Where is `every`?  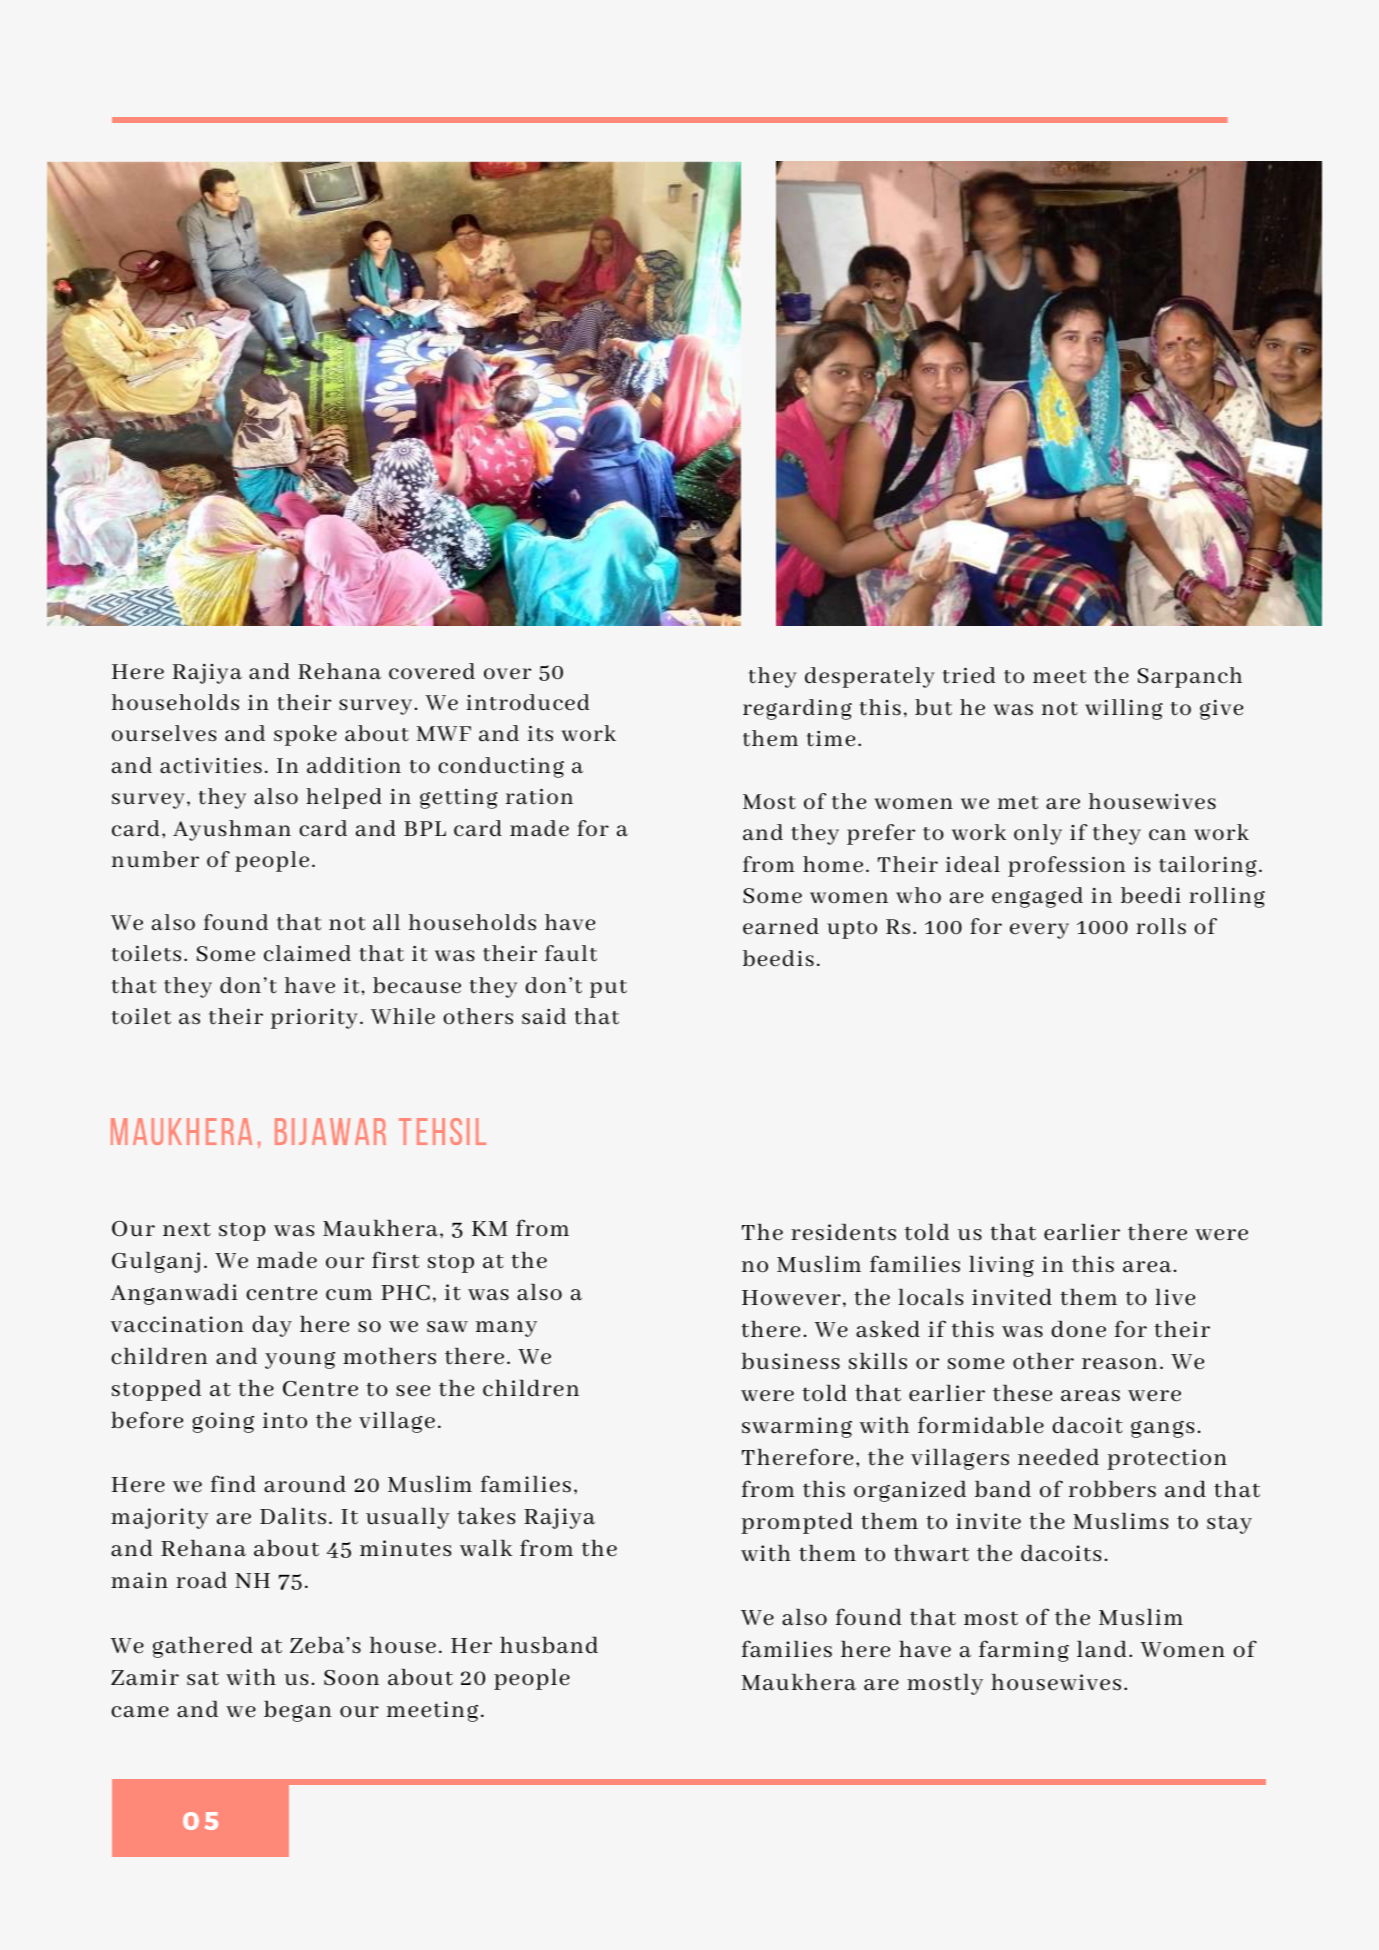
every is located at coordinates (1039, 931).
